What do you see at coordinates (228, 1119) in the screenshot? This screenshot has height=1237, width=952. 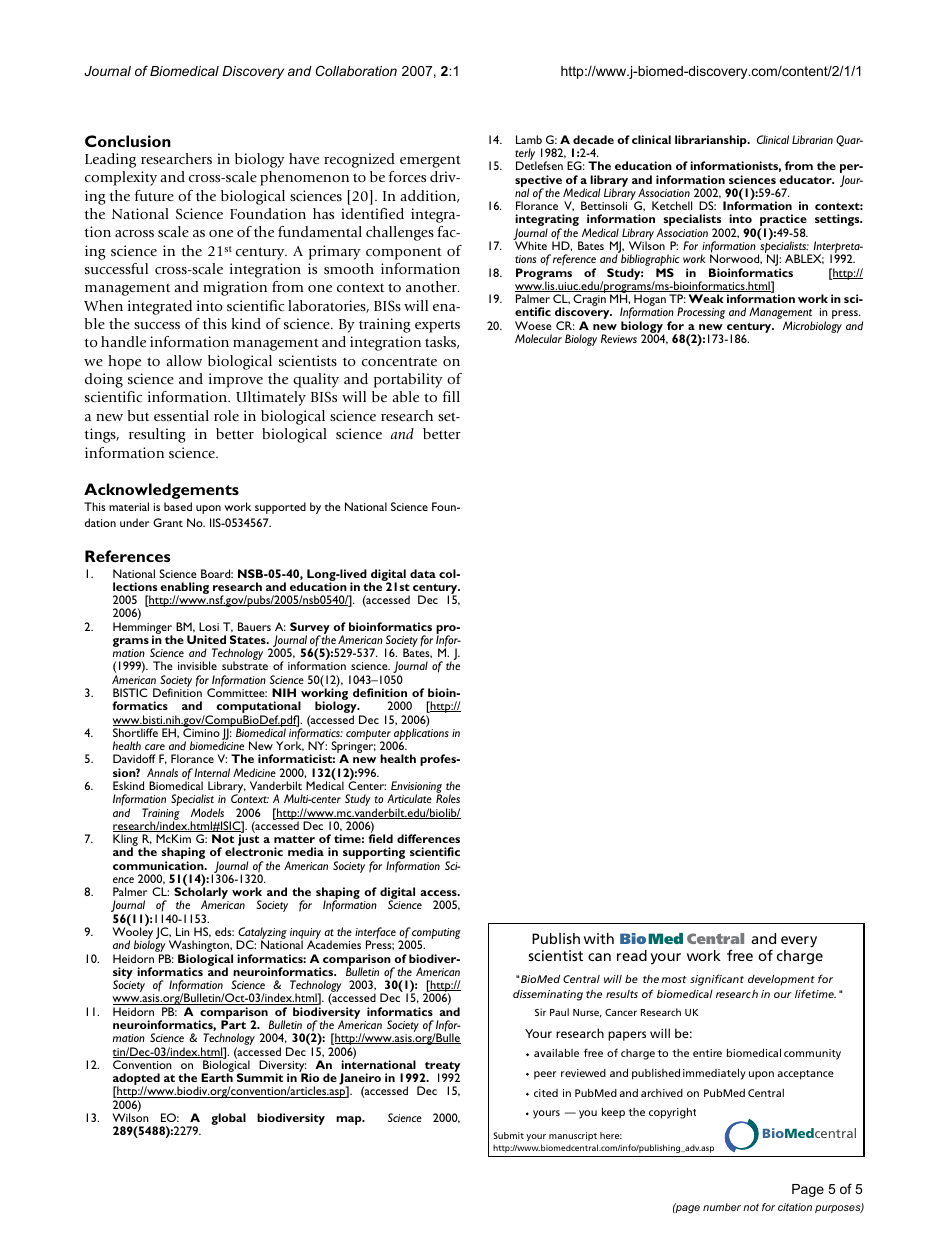 I see `global` at bounding box center [228, 1119].
